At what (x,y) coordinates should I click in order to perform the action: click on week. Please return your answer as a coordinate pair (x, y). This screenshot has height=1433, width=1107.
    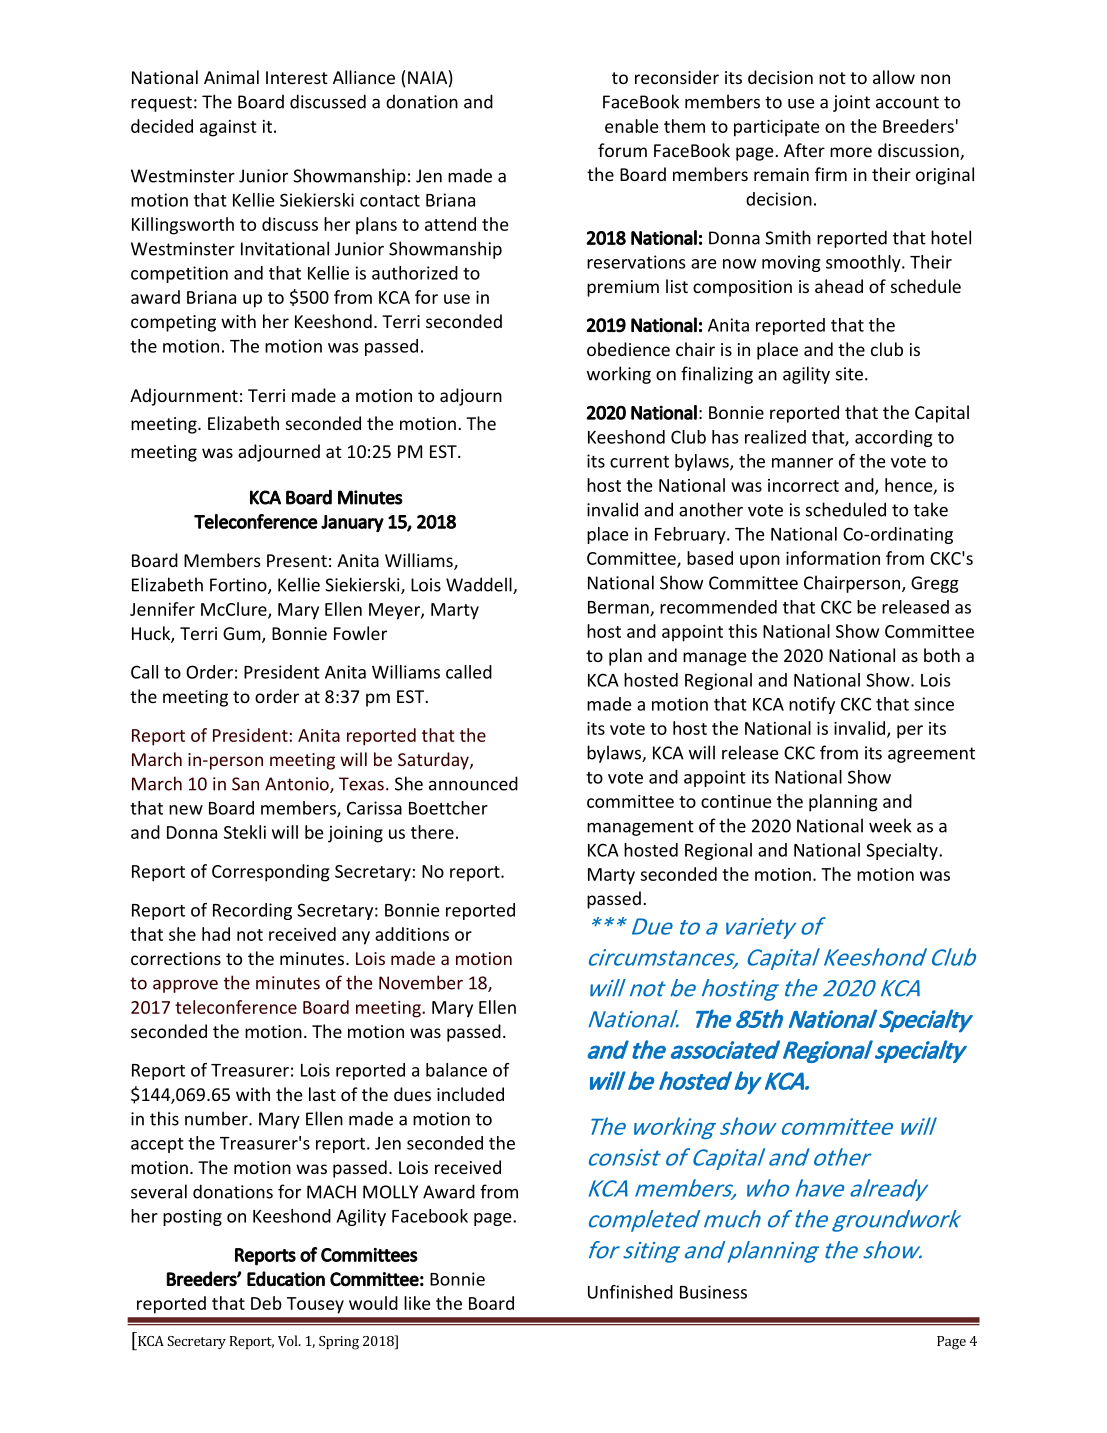
    Looking at the image, I should click on (890, 825).
